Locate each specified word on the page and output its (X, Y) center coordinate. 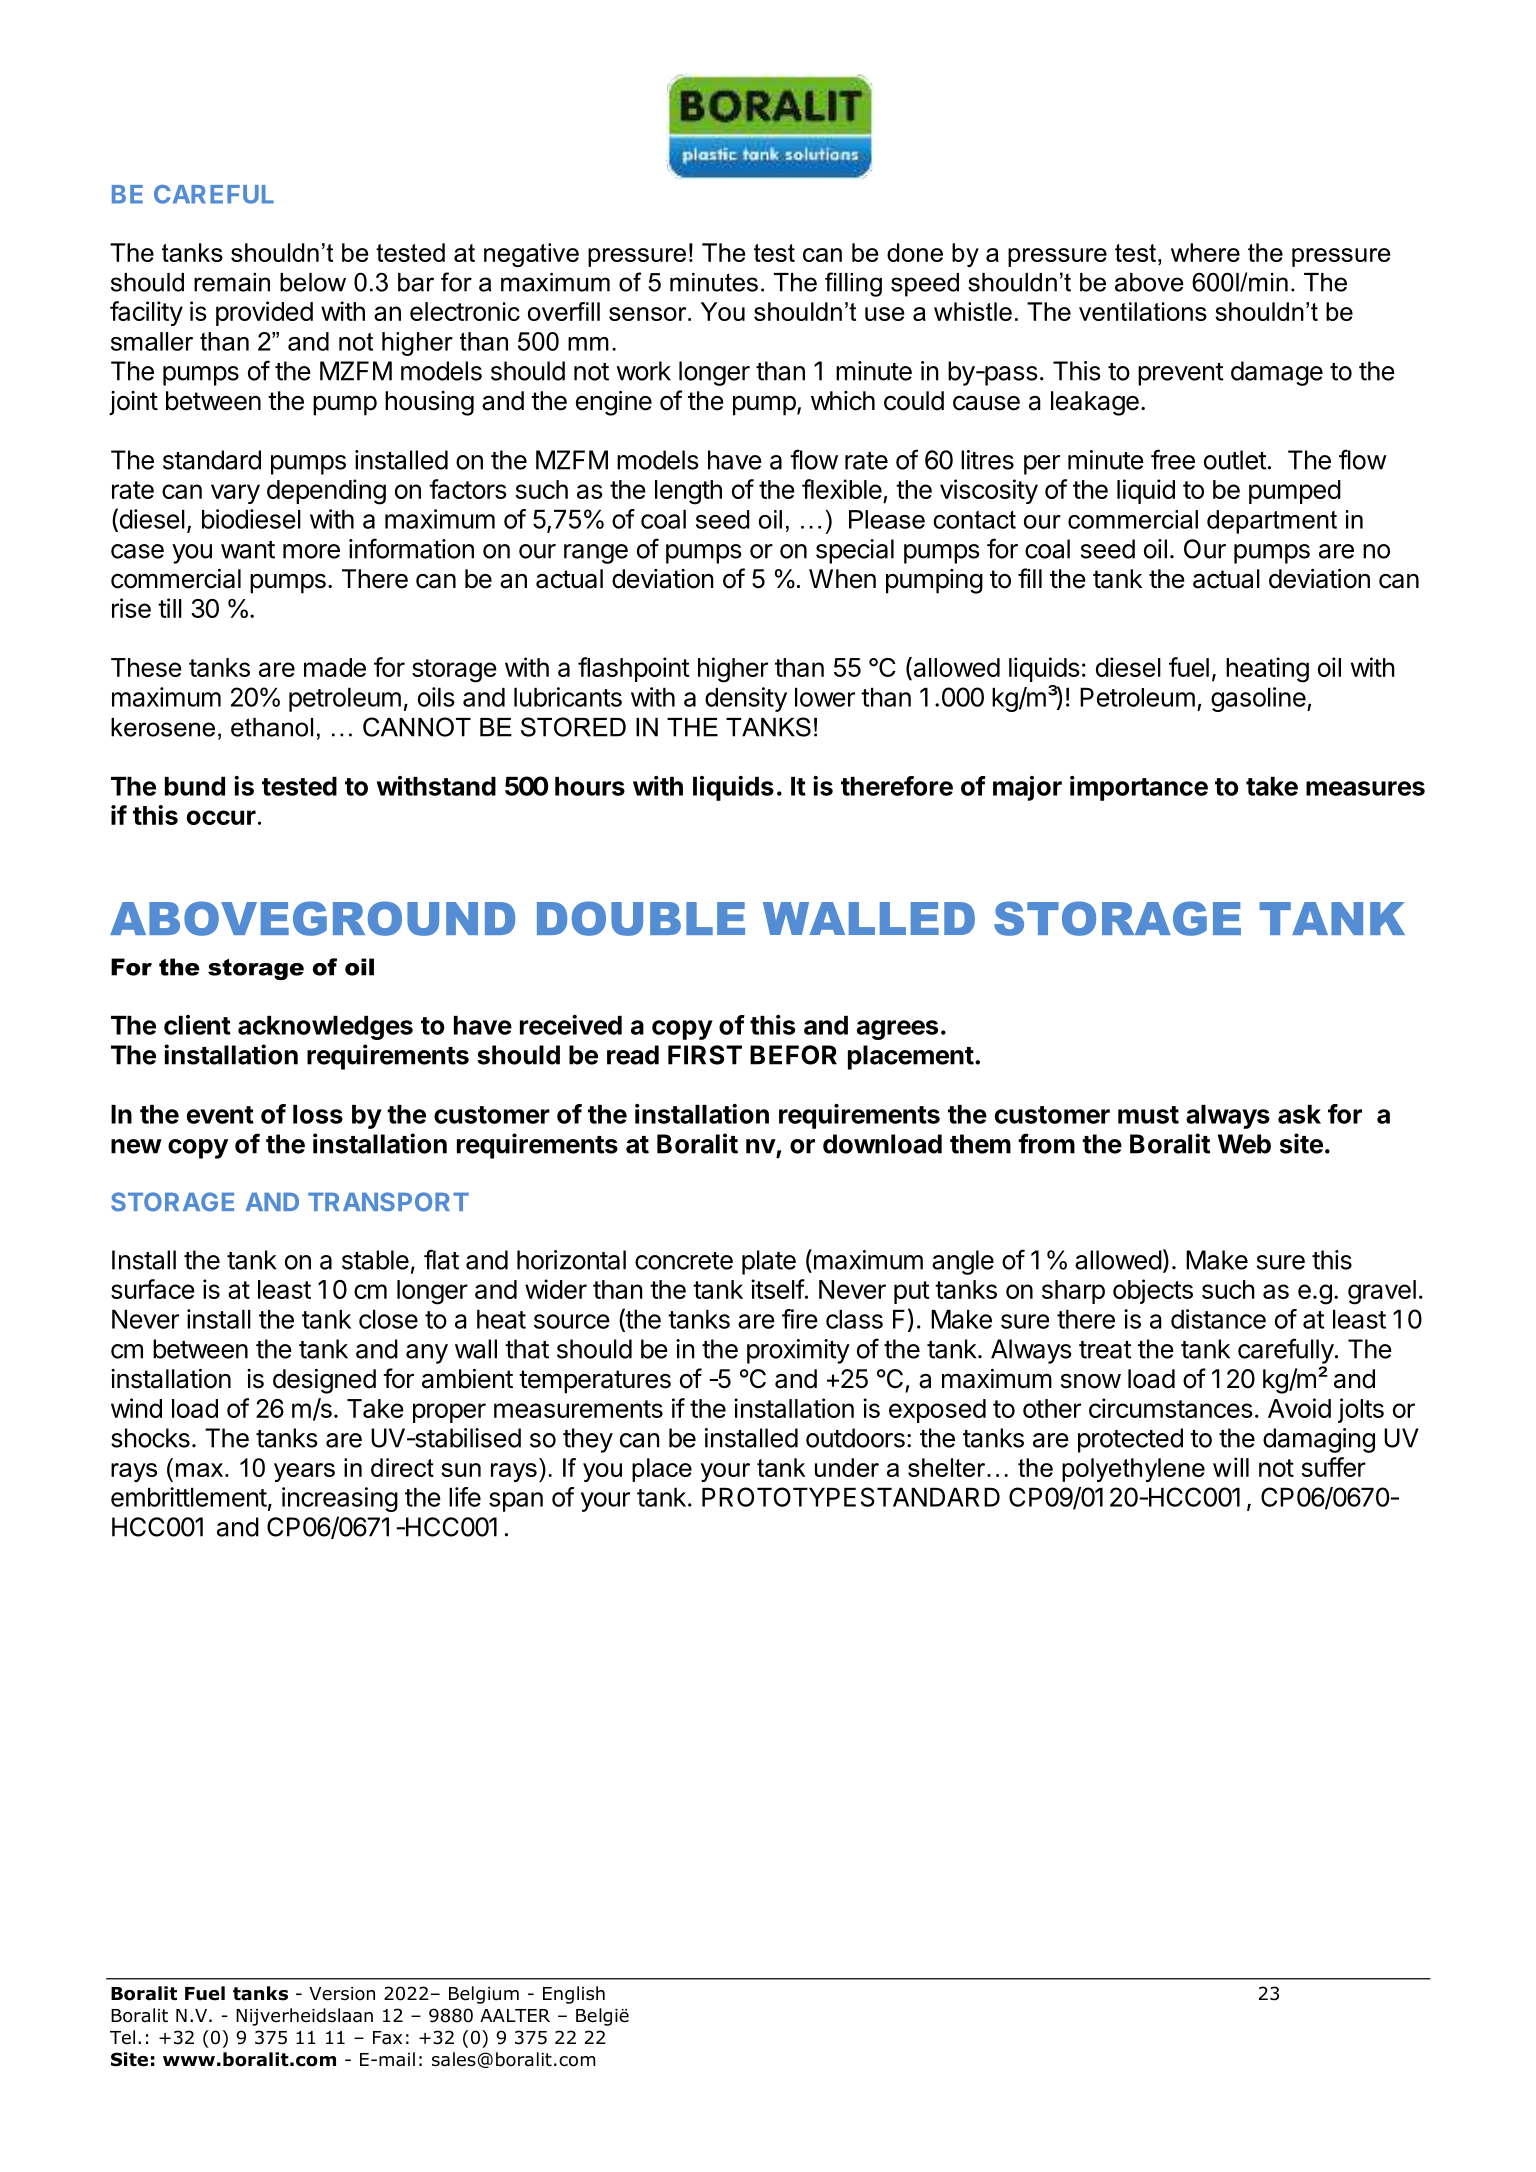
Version (342, 1994)
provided (264, 313)
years (304, 1472)
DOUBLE (641, 918)
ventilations (1143, 311)
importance (1139, 788)
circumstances (1171, 1408)
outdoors (855, 1438)
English (574, 1995)
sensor (649, 314)
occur (221, 817)
